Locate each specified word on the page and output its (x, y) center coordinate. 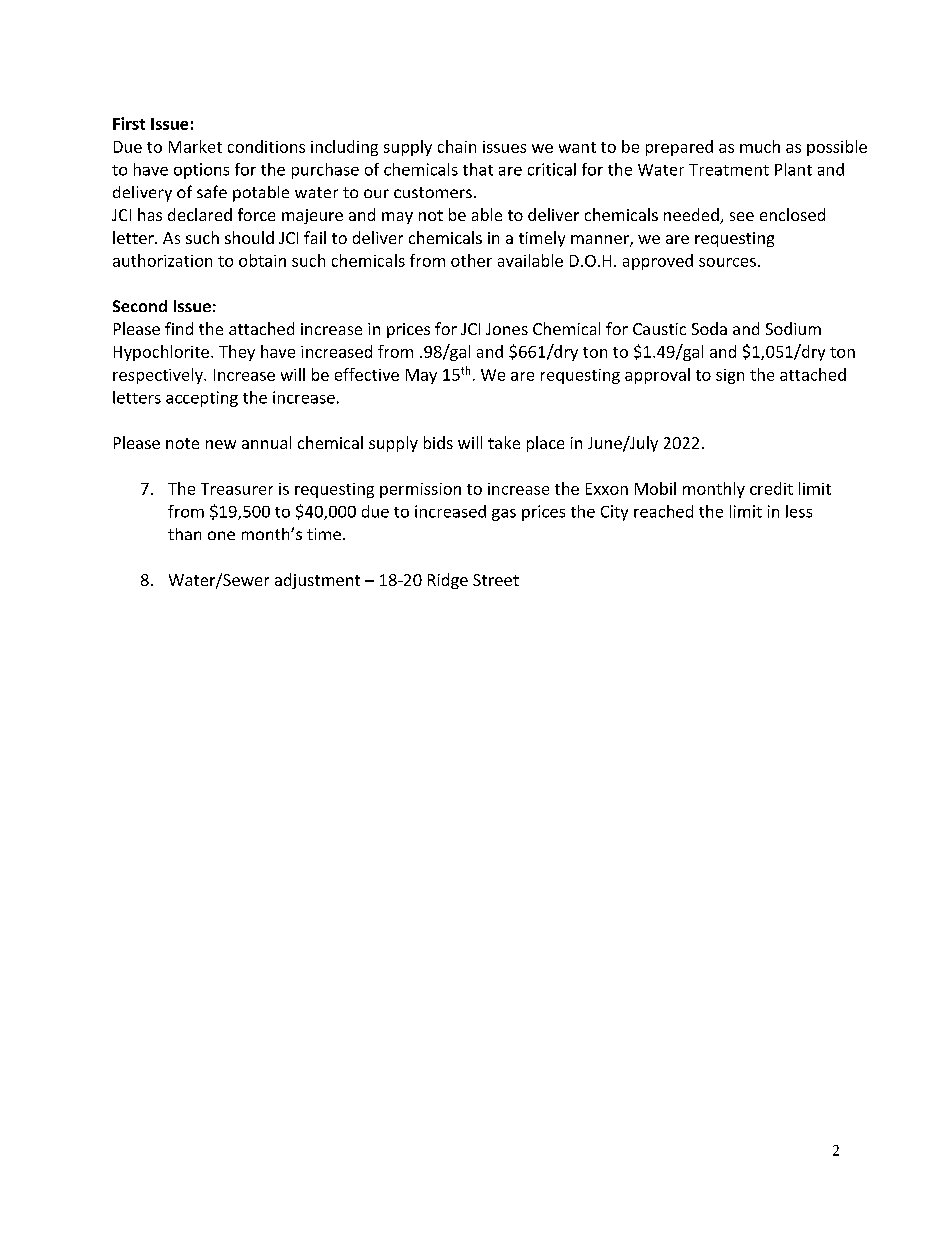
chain (457, 146)
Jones (507, 329)
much (760, 146)
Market (195, 146)
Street (496, 580)
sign (730, 376)
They (237, 353)
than (184, 534)
